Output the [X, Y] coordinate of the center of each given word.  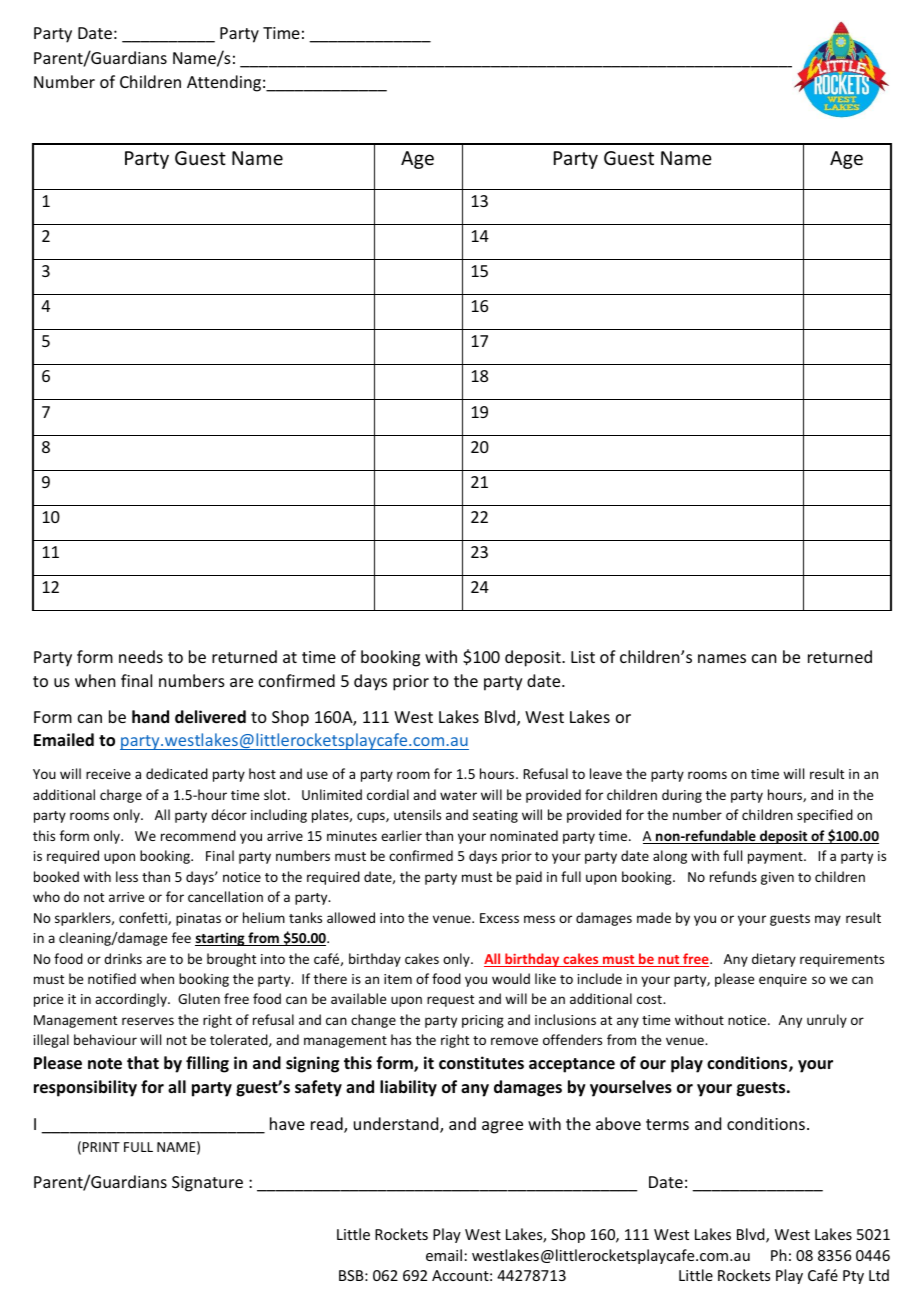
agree [502, 1127]
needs [141, 656]
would [511, 978]
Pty [853, 1277]
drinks [123, 958]
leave [606, 773]
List [583, 657]
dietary [774, 960]
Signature [207, 1184]
